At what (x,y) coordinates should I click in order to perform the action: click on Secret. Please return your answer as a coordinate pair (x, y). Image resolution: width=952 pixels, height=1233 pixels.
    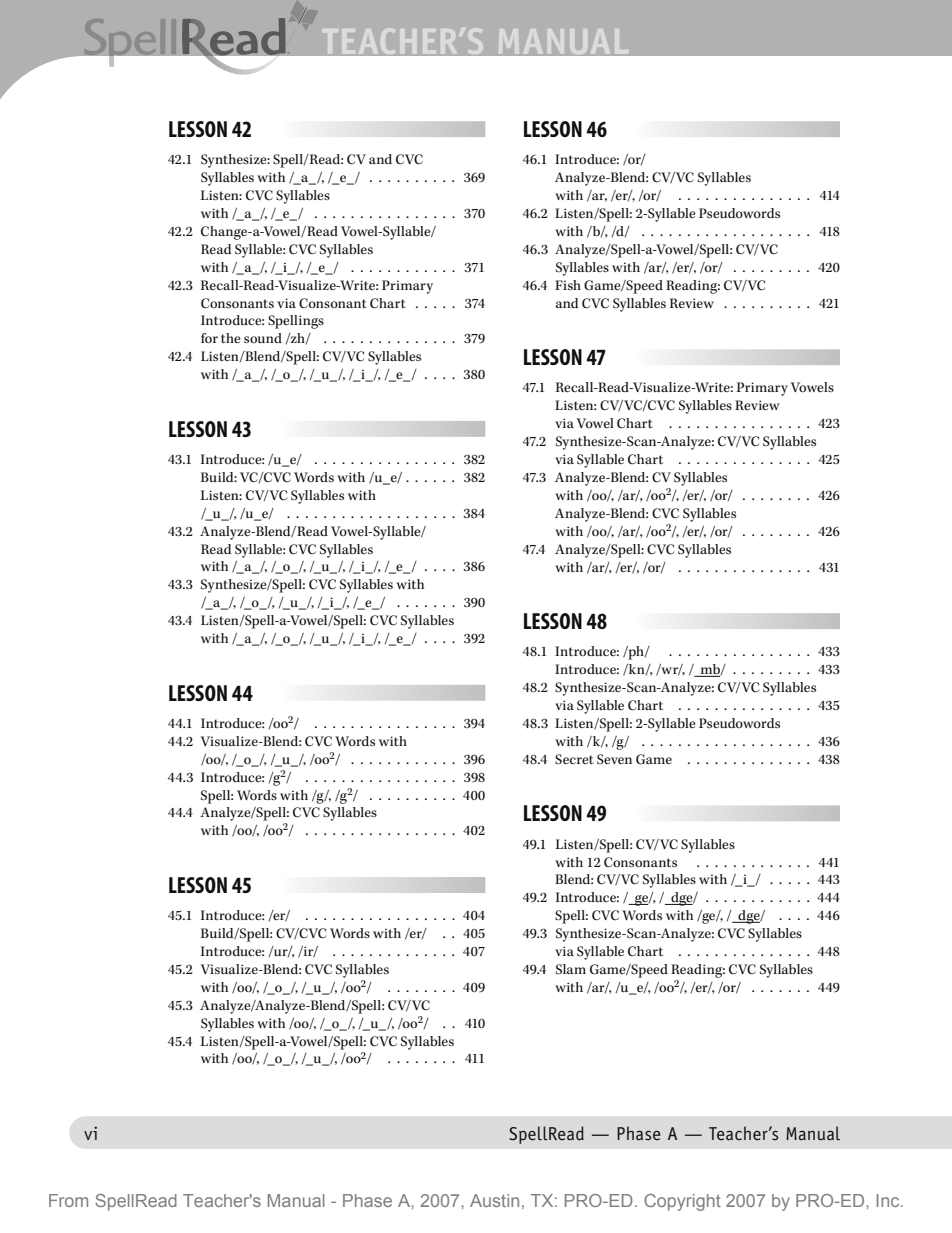
    Looking at the image, I should click on (574, 759).
